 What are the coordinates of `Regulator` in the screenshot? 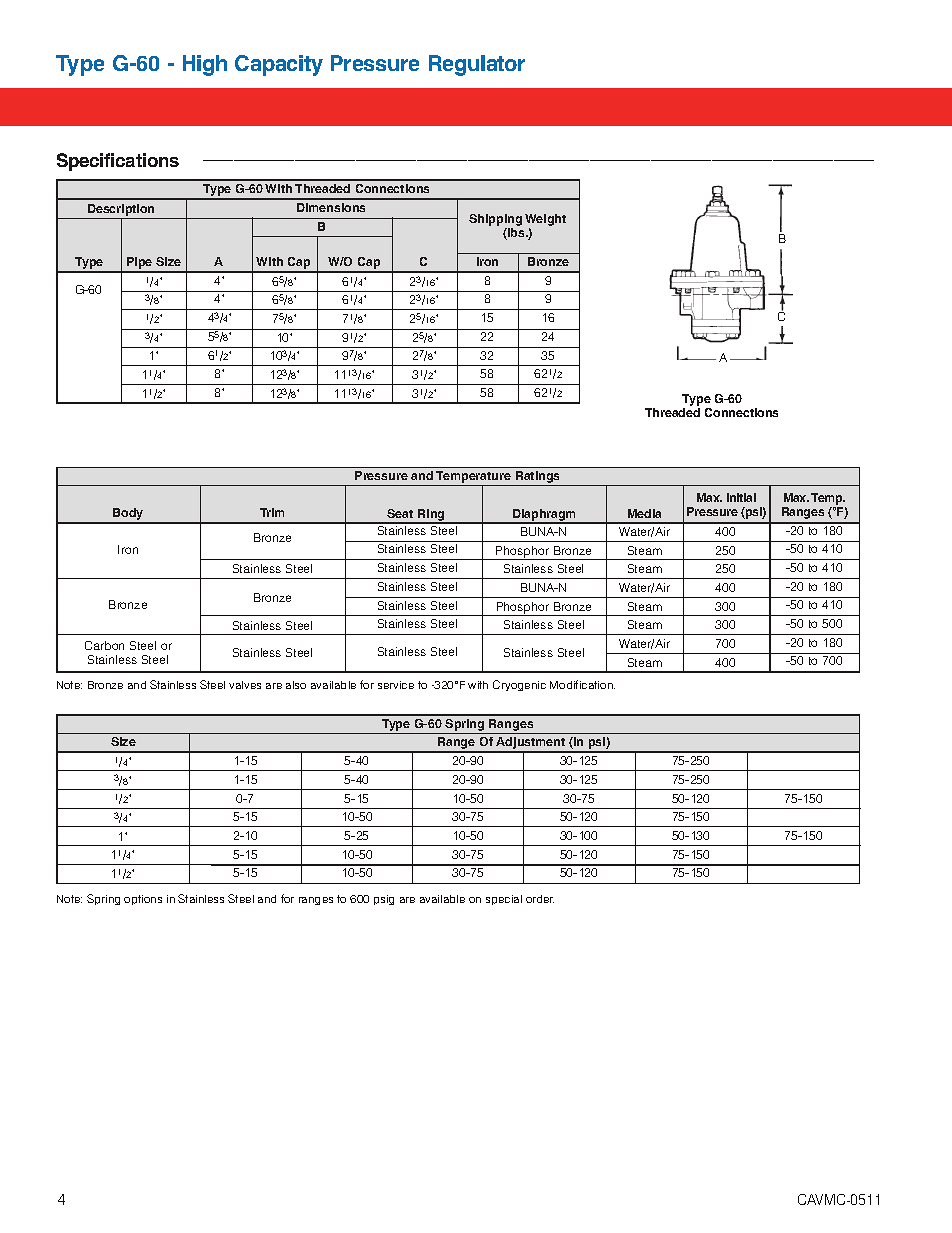 It's located at (477, 65).
